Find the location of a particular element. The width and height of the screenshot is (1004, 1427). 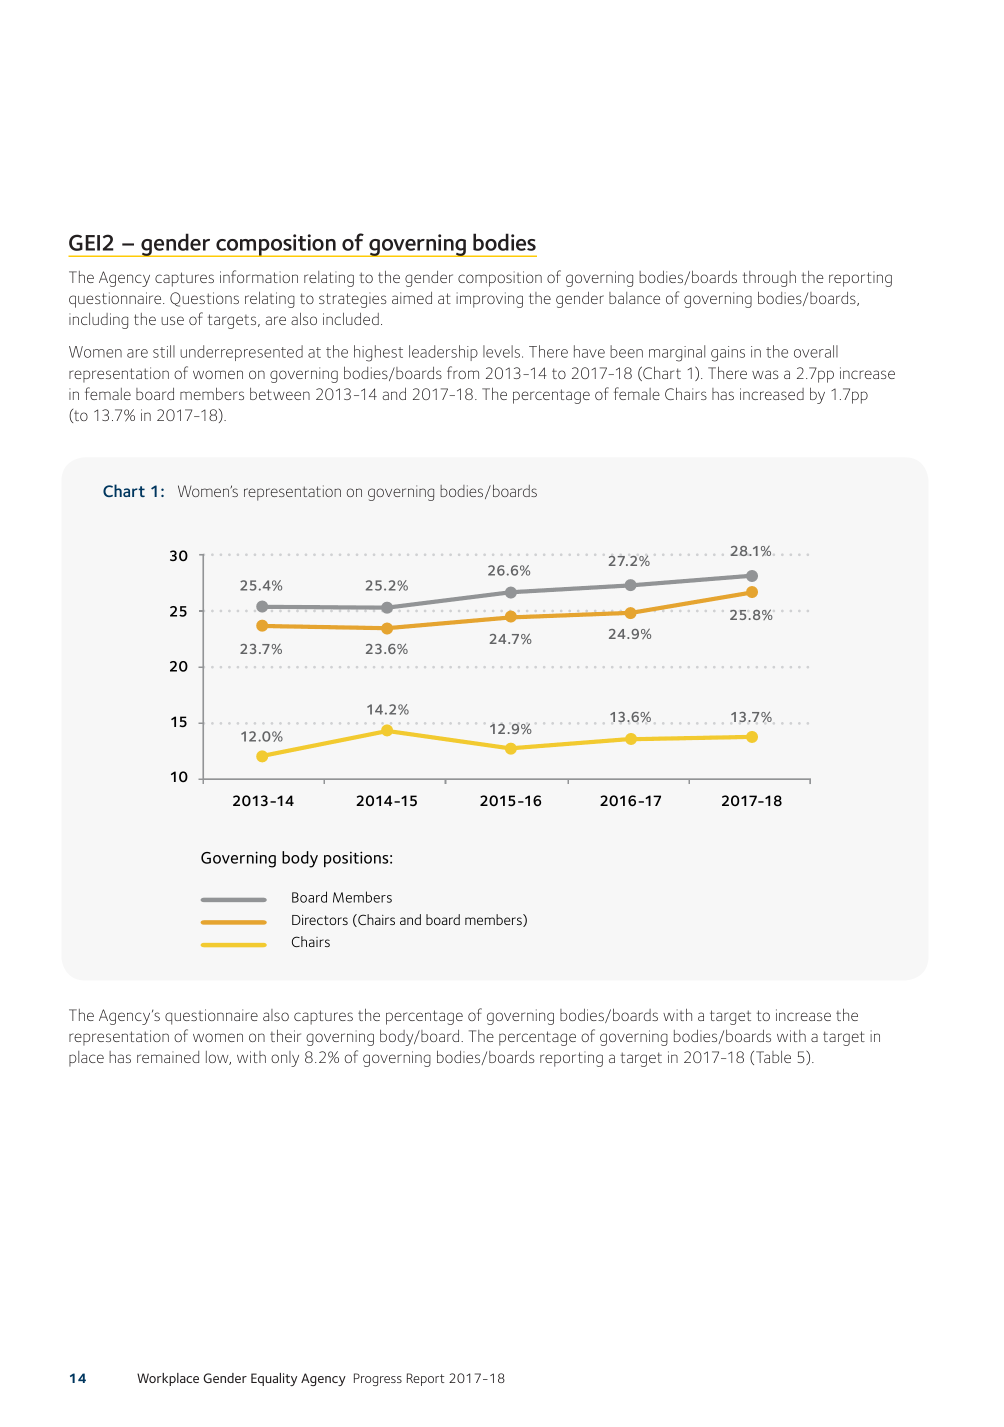

use is located at coordinates (172, 320).
